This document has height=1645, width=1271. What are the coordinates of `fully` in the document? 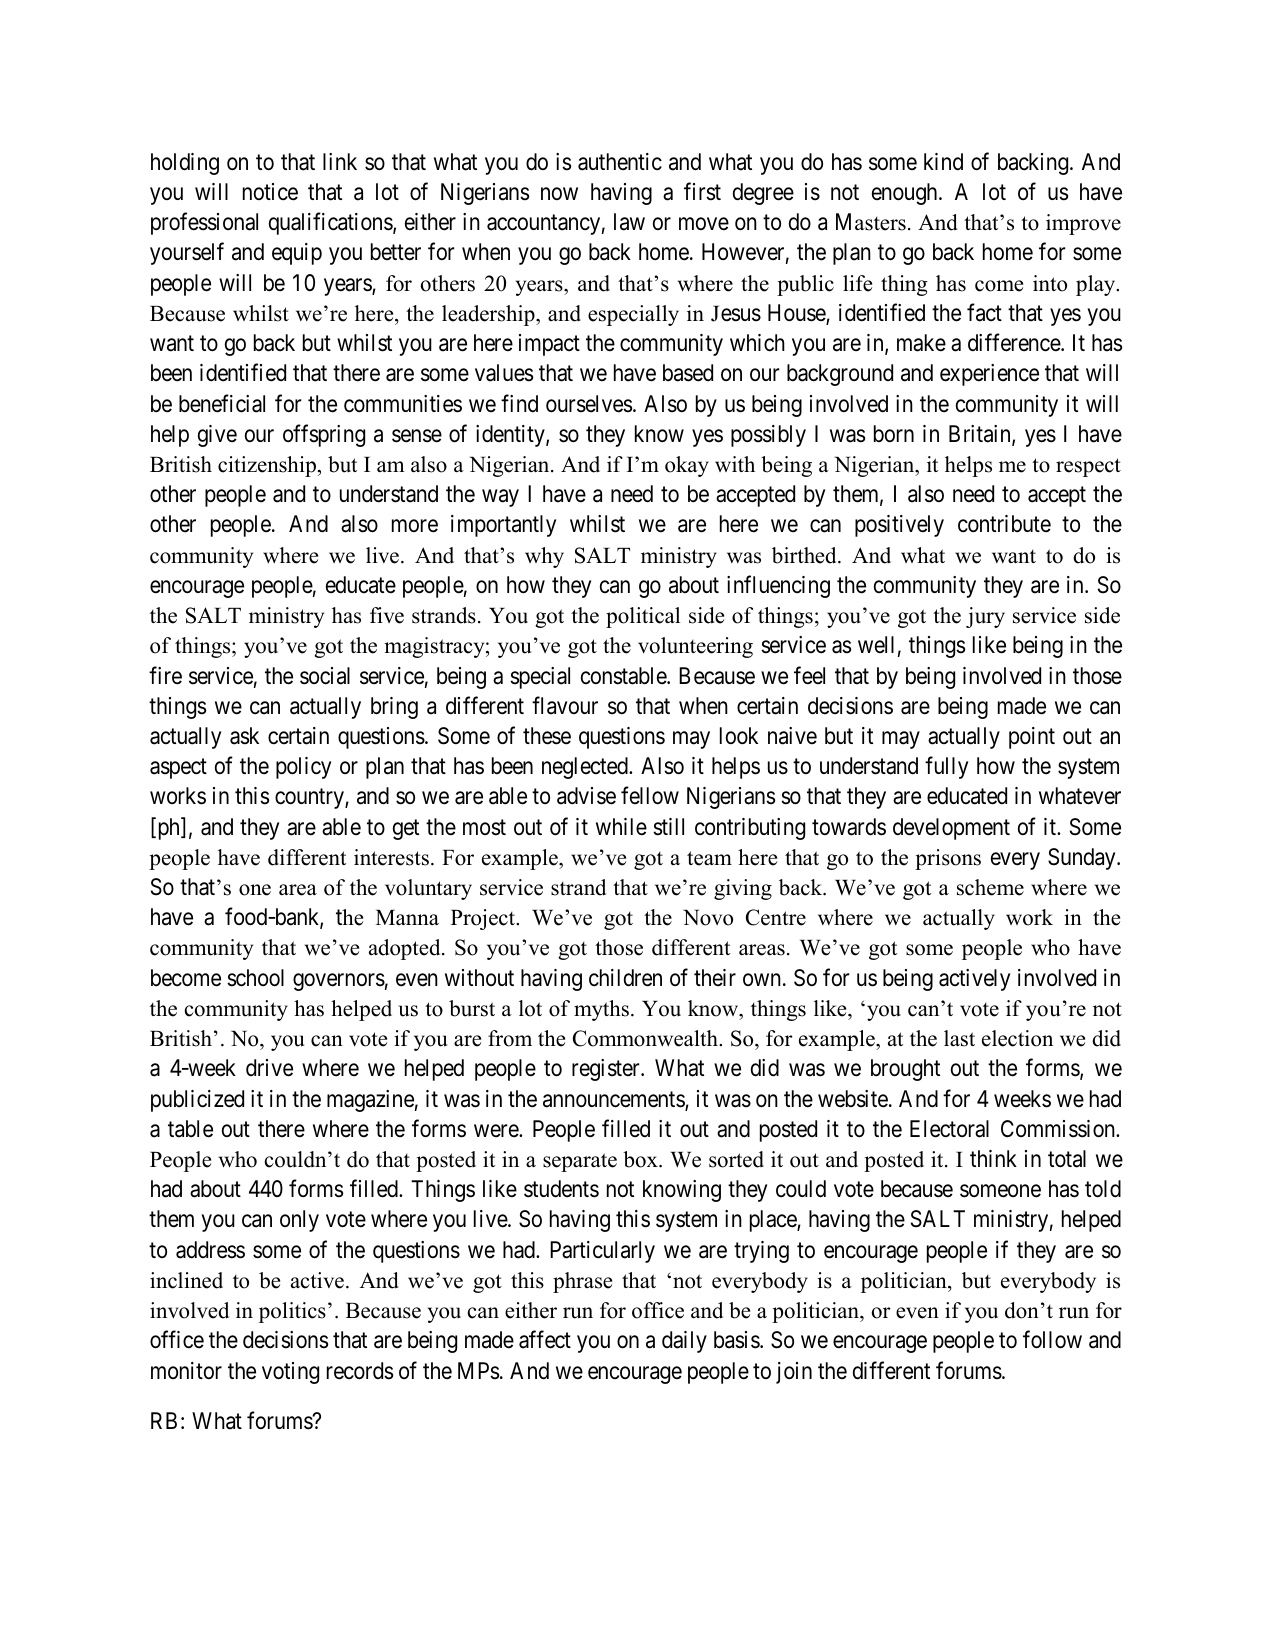 It's located at (946, 767).
